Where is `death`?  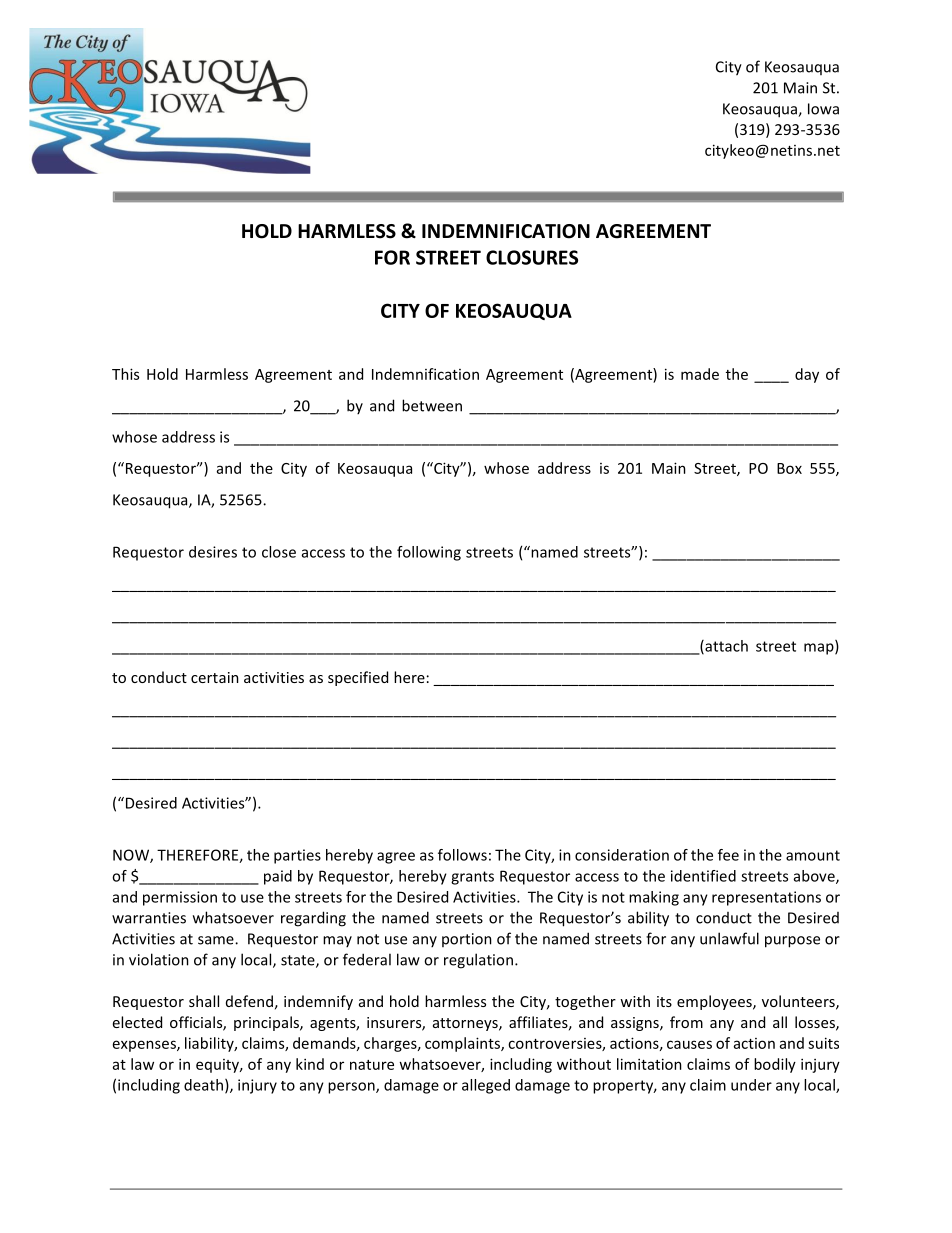 death is located at coordinates (203, 1085).
